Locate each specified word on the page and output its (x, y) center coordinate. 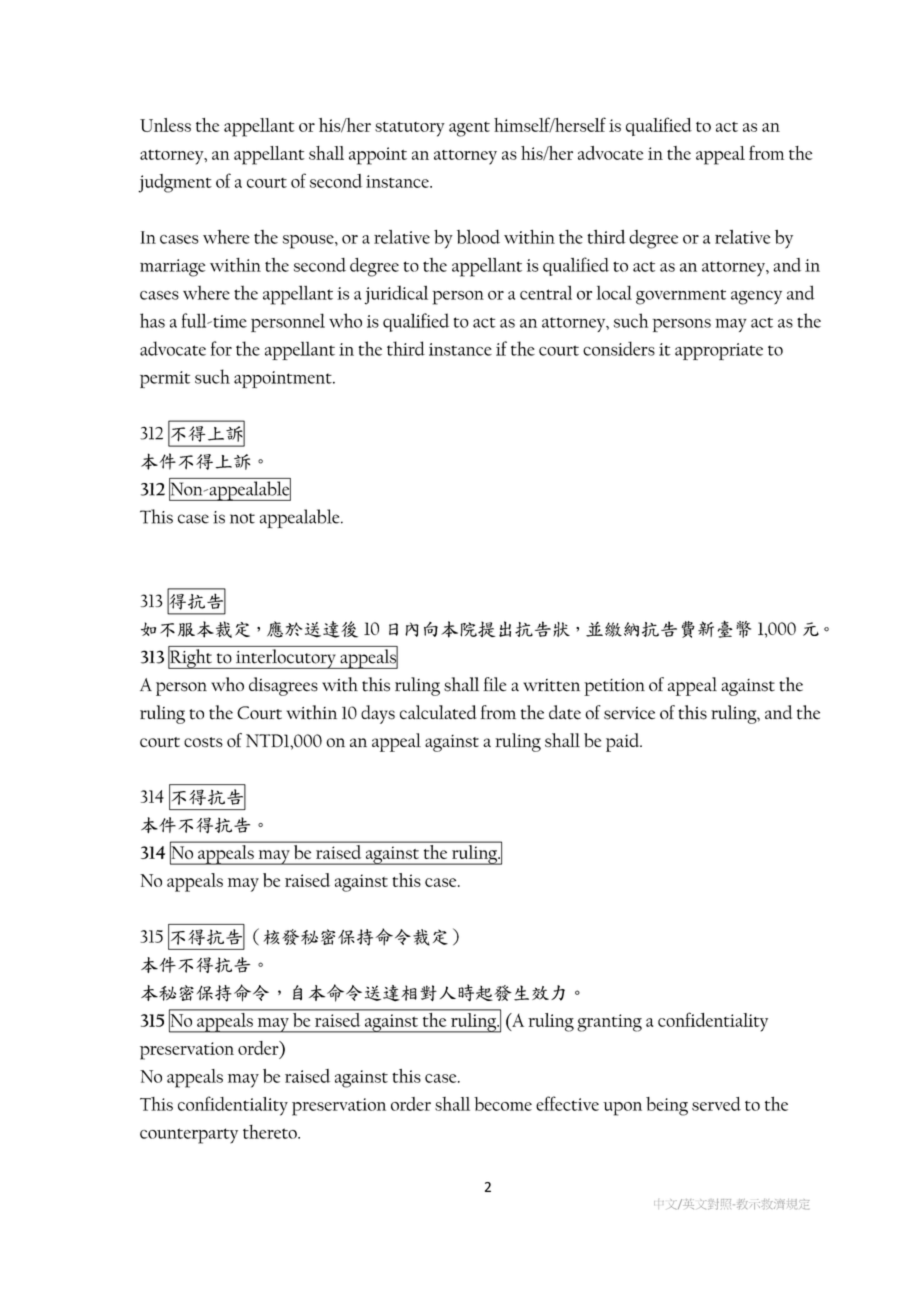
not (242, 518)
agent (469, 129)
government (681, 297)
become (503, 1104)
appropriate (719, 351)
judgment (175, 183)
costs (203, 742)
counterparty (189, 1136)
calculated (438, 712)
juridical (396, 295)
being (667, 1106)
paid (624, 742)
